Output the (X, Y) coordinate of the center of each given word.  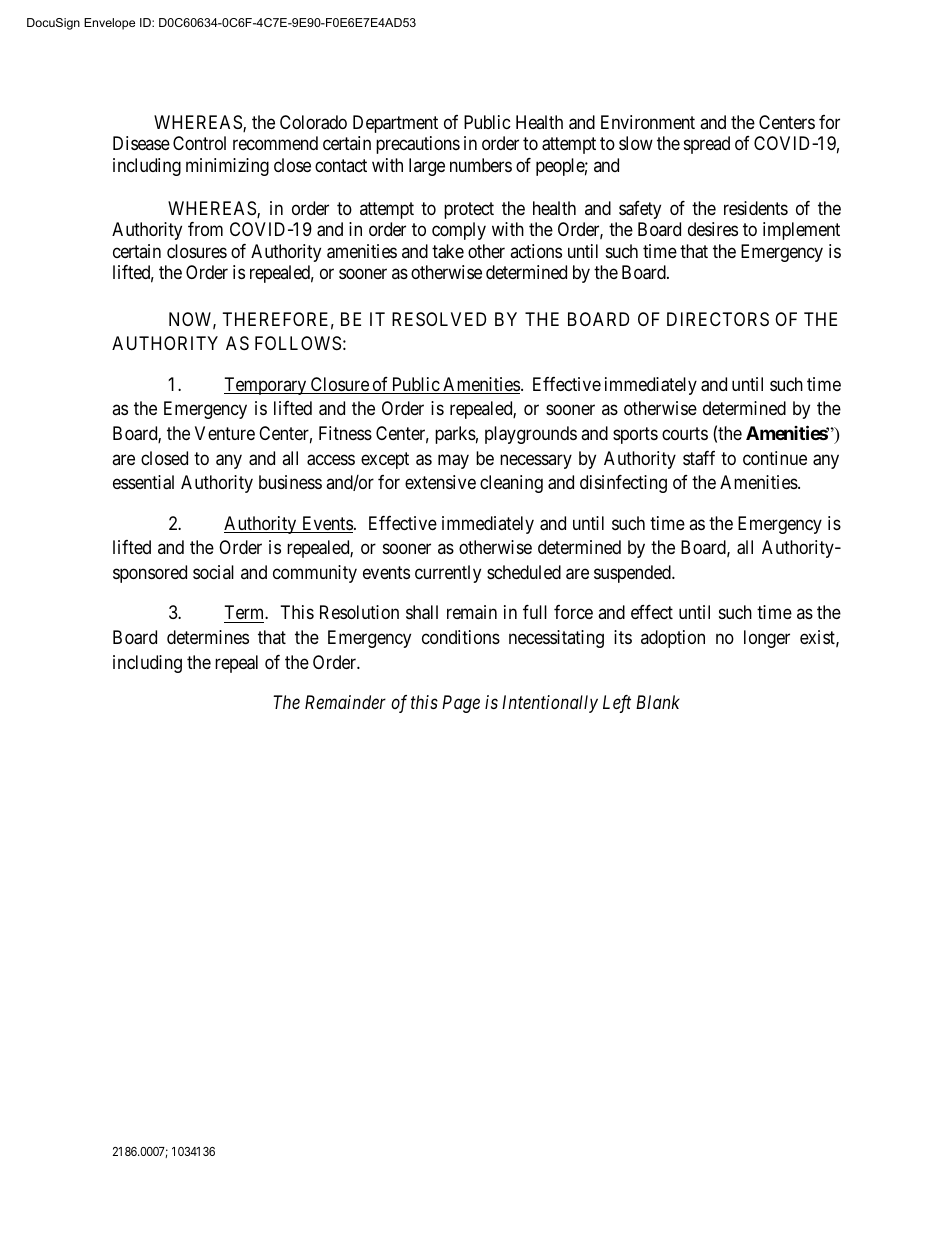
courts (685, 433)
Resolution (359, 612)
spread (707, 145)
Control (199, 143)
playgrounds (531, 435)
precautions (418, 145)
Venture (225, 433)
